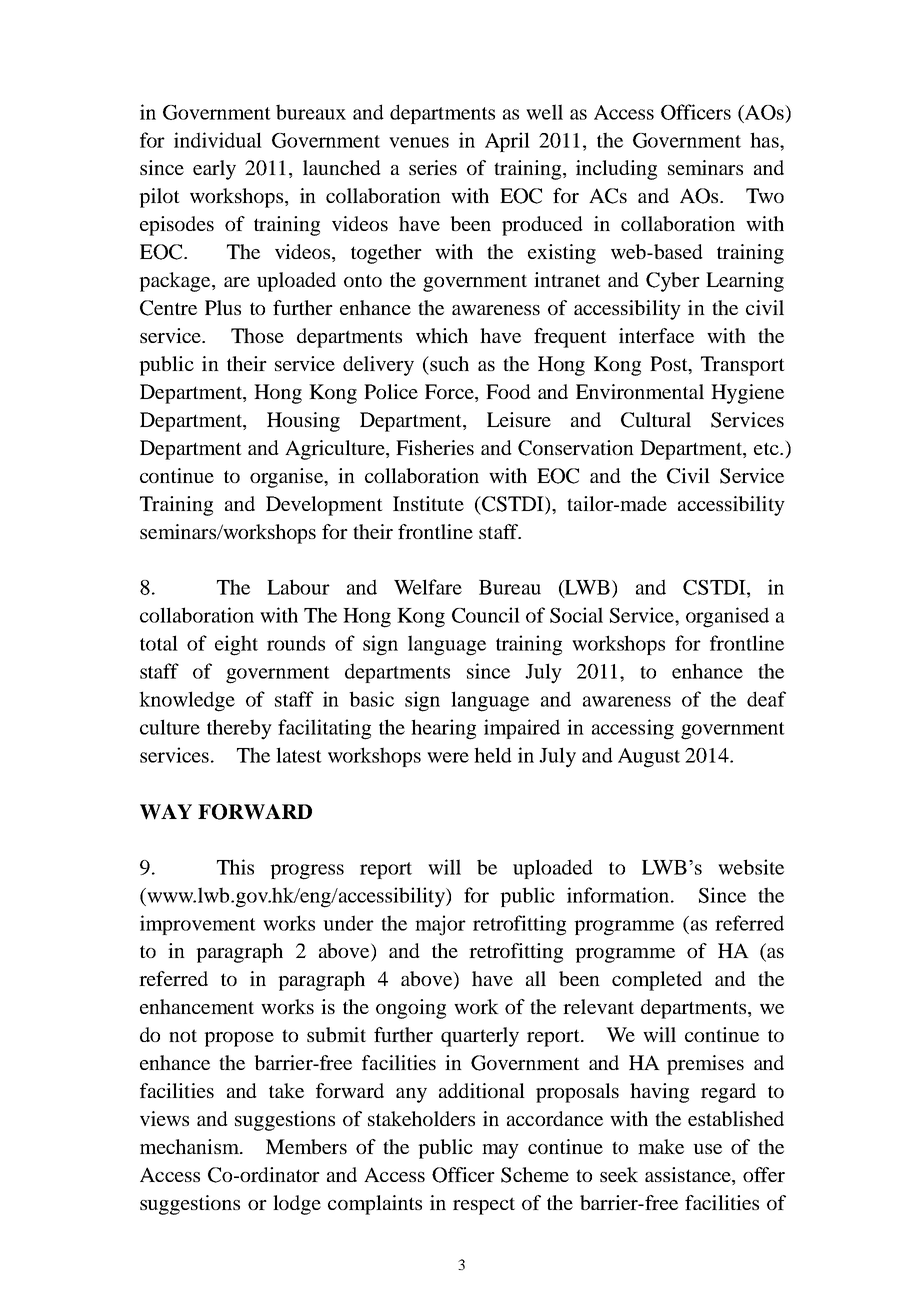 Image resolution: width=924 pixels, height=1308 pixels. What do you see at coordinates (619, 895) in the screenshot?
I see `information` at bounding box center [619, 895].
